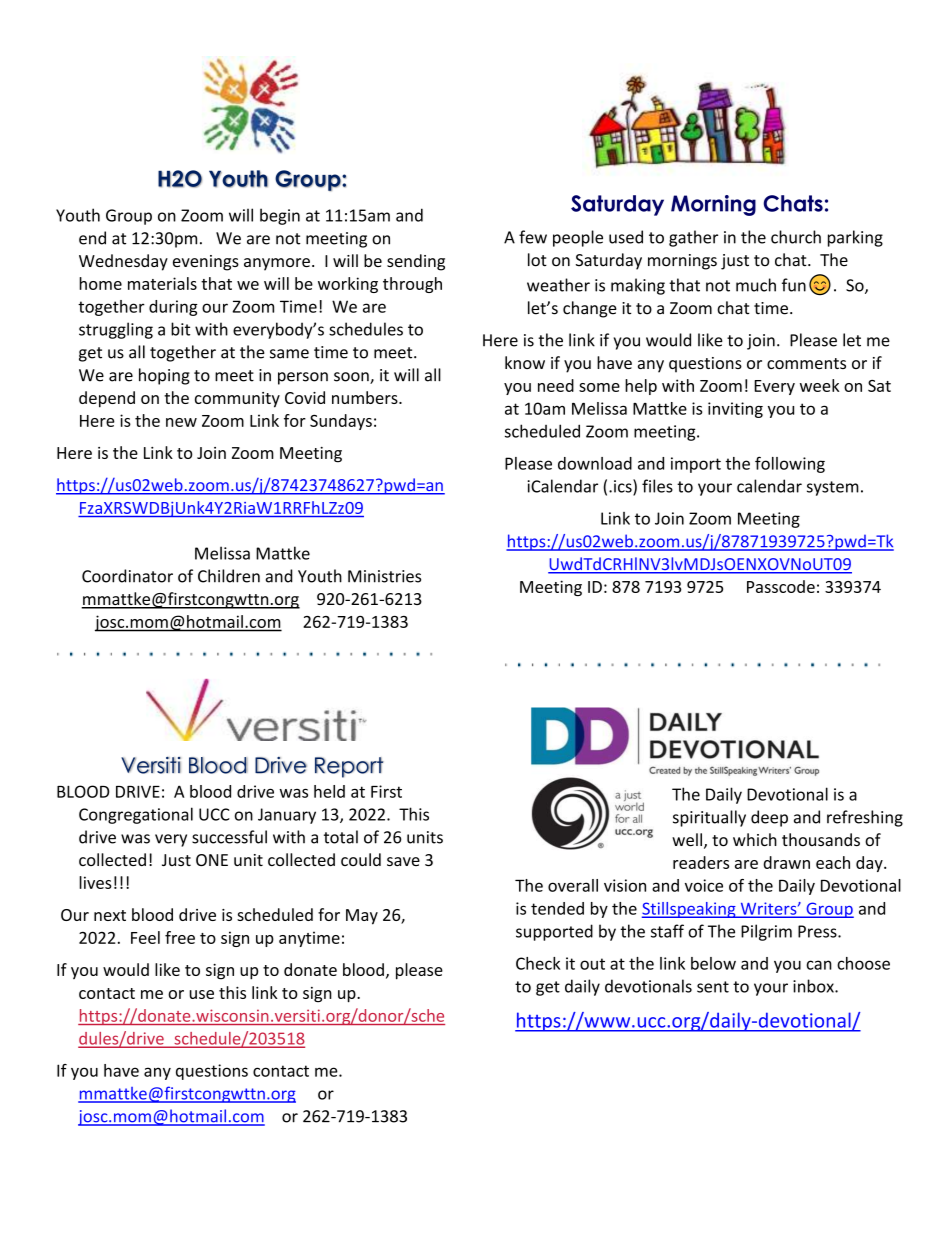  Describe the element at coordinates (329, 791) in the screenshot. I see `held` at that location.
